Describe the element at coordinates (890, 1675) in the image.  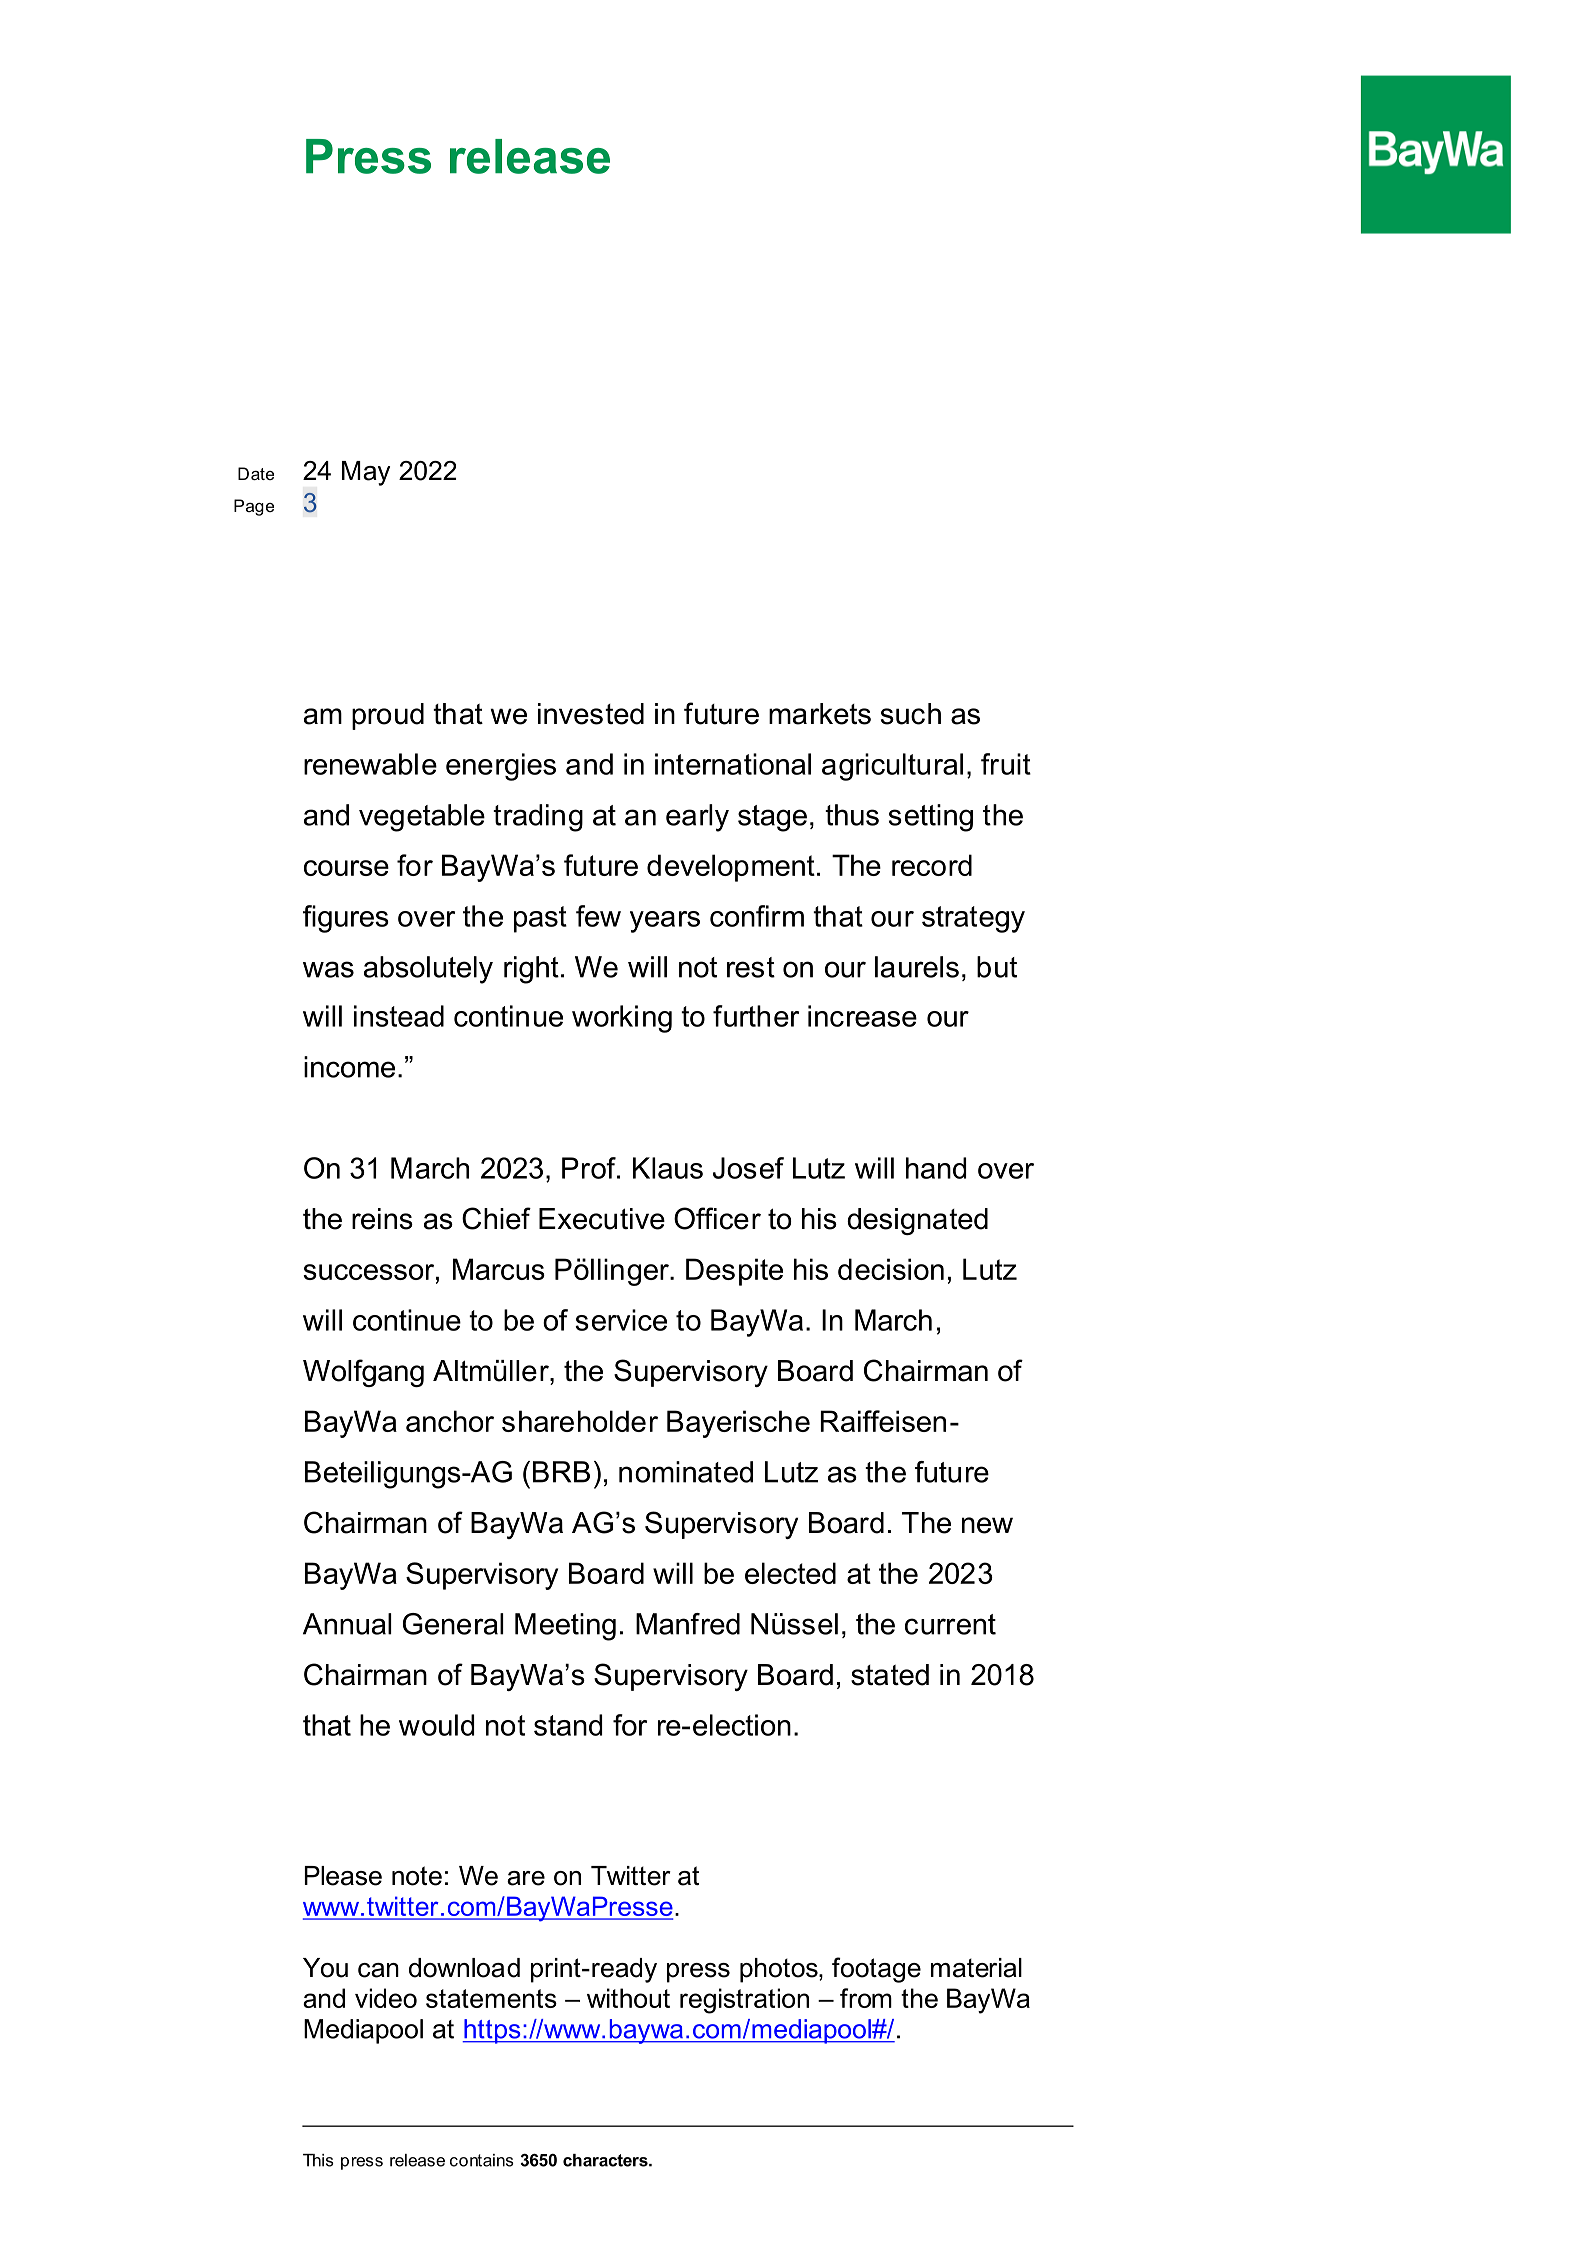
I see `stated` at that location.
